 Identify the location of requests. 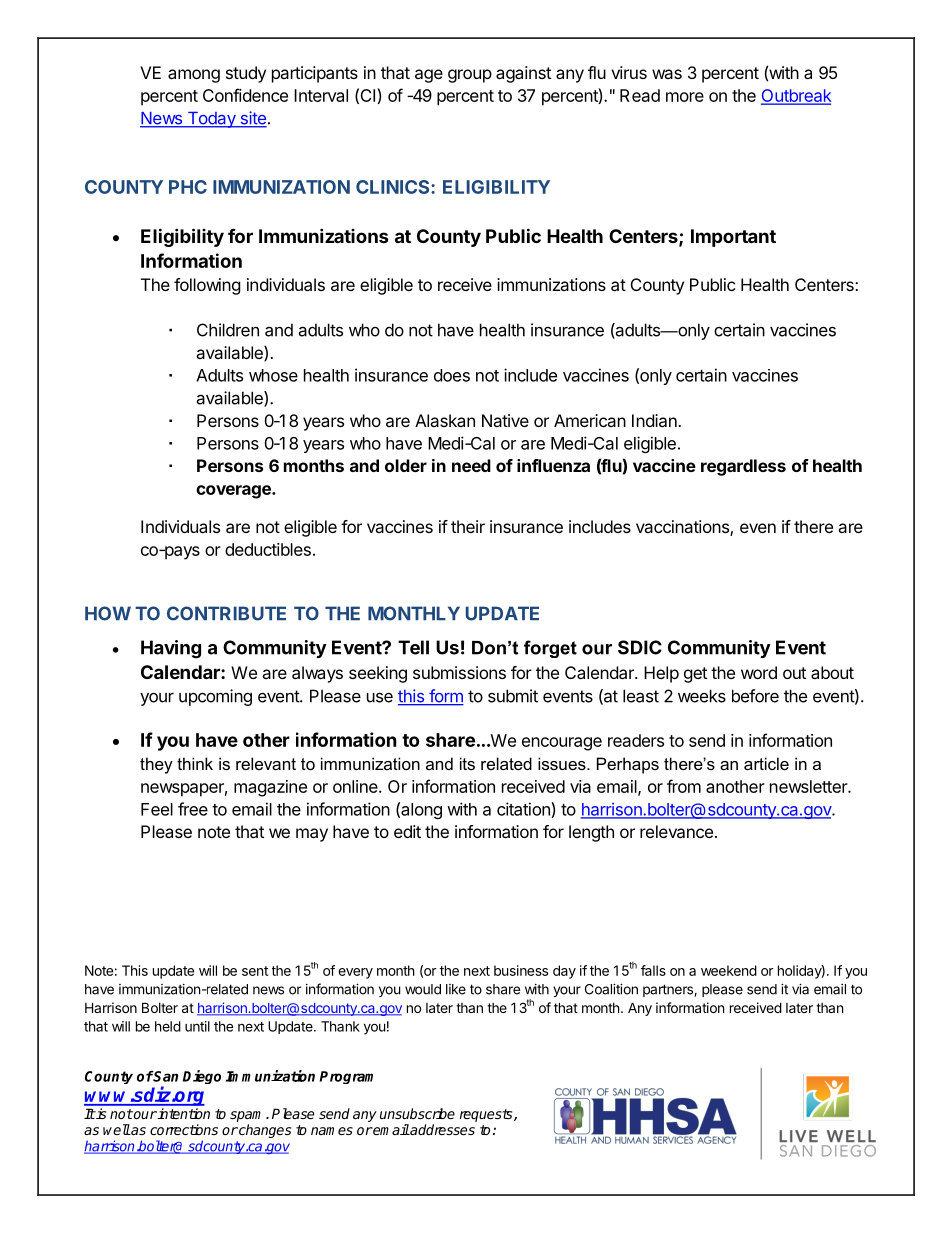
(487, 1115).
